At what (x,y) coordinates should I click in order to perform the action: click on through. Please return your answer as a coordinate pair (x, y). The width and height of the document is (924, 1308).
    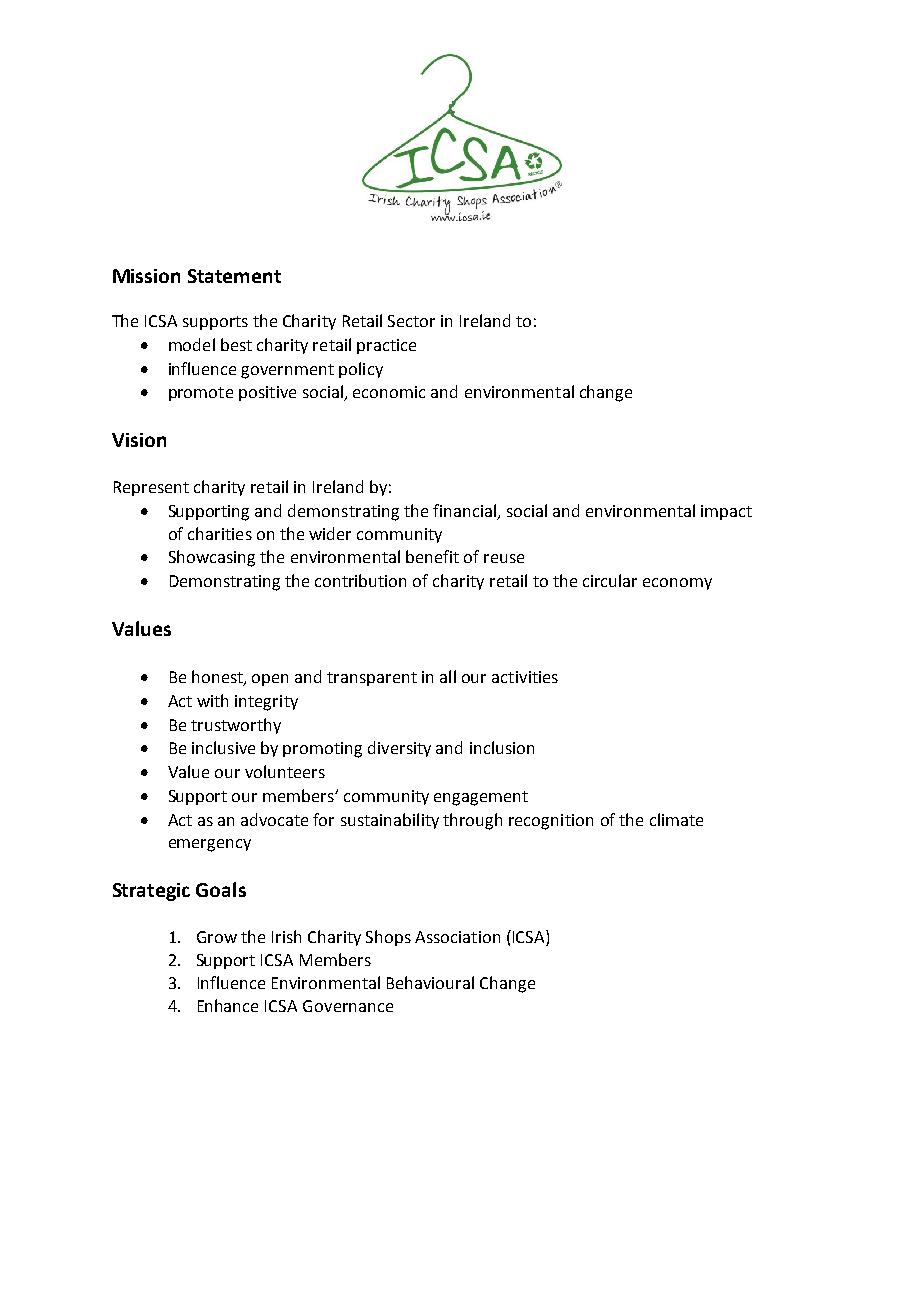
    Looking at the image, I should click on (472, 821).
